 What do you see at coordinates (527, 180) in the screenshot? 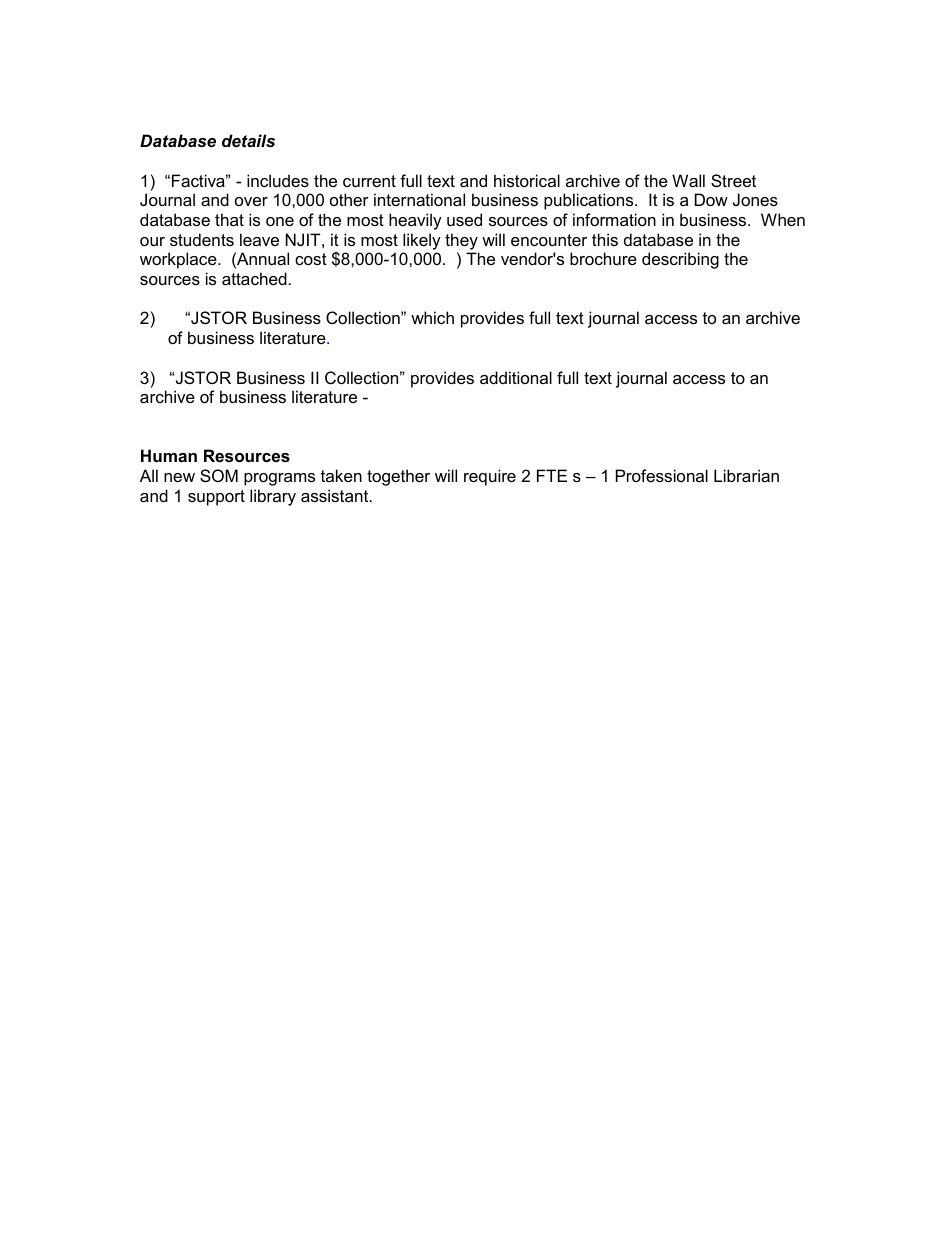
I see `historical` at bounding box center [527, 180].
